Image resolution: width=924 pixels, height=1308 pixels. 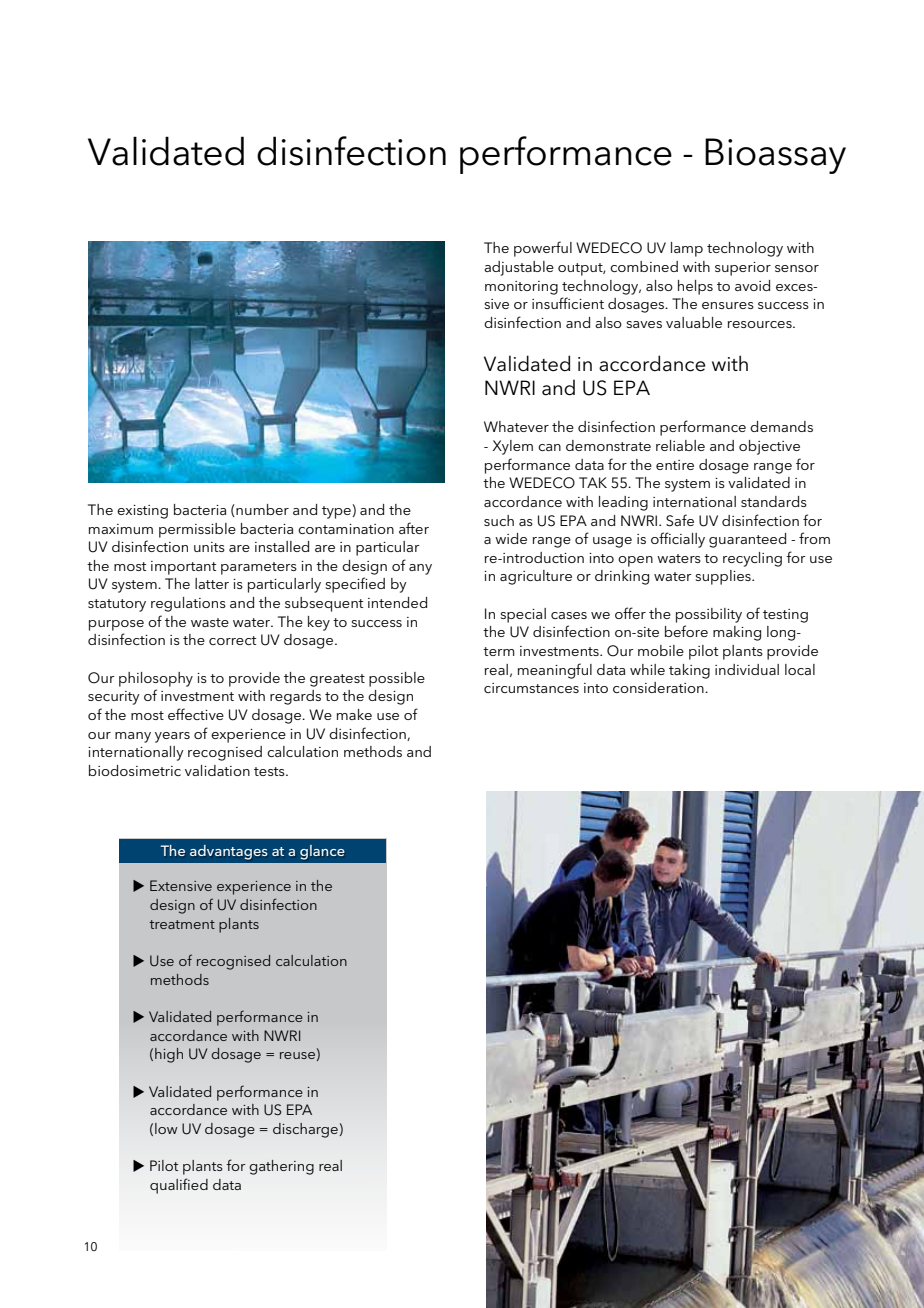 What do you see at coordinates (281, 1167) in the screenshot?
I see `gathering` at bounding box center [281, 1167].
